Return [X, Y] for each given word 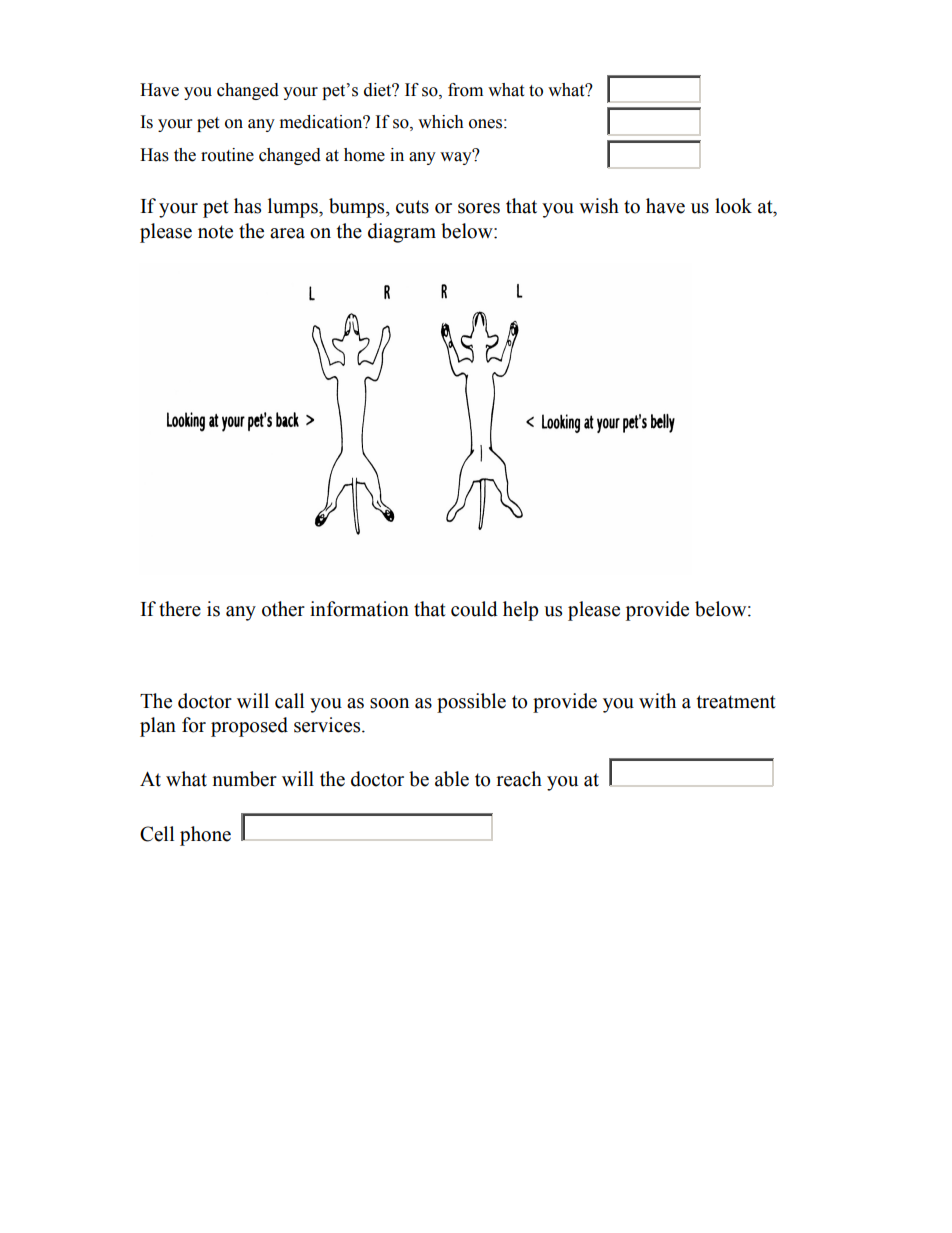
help [520, 611]
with [657, 701]
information [359, 609]
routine [227, 155]
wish [599, 206]
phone [205, 836]
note [215, 232]
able [452, 779]
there [180, 609]
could [474, 609]
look [733, 206]
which [441, 122]
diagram [402, 233]
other [283, 609]
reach [519, 779]
